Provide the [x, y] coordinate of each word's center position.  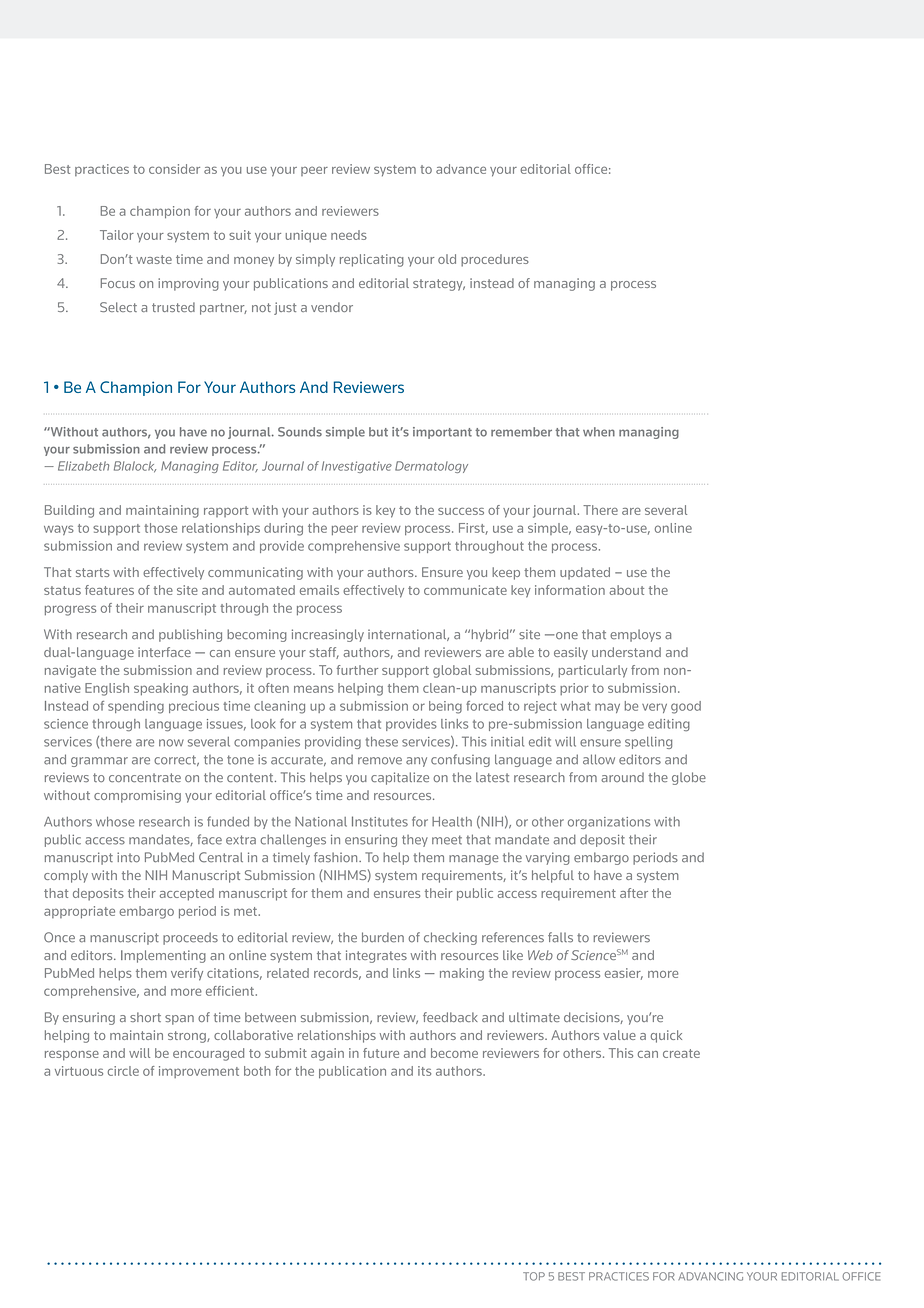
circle [123, 1071]
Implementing [163, 956]
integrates [376, 956]
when [599, 432]
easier [624, 974]
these [382, 742]
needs [349, 235]
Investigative [357, 467]
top [534, 1276]
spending [136, 707]
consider [174, 169]
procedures [495, 260]
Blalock [135, 467]
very [654, 708]
